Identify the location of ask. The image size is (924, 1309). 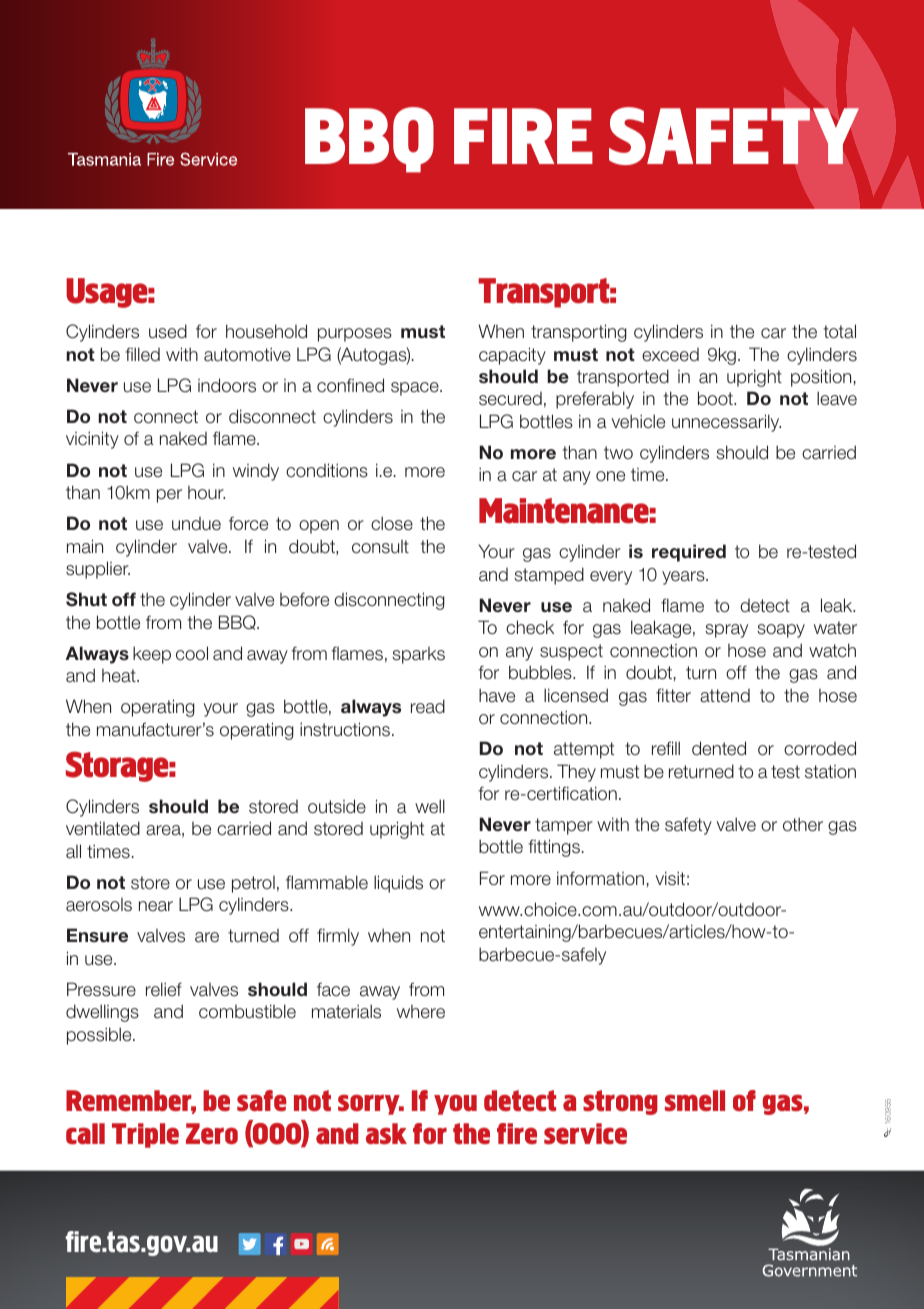
(386, 1133).
